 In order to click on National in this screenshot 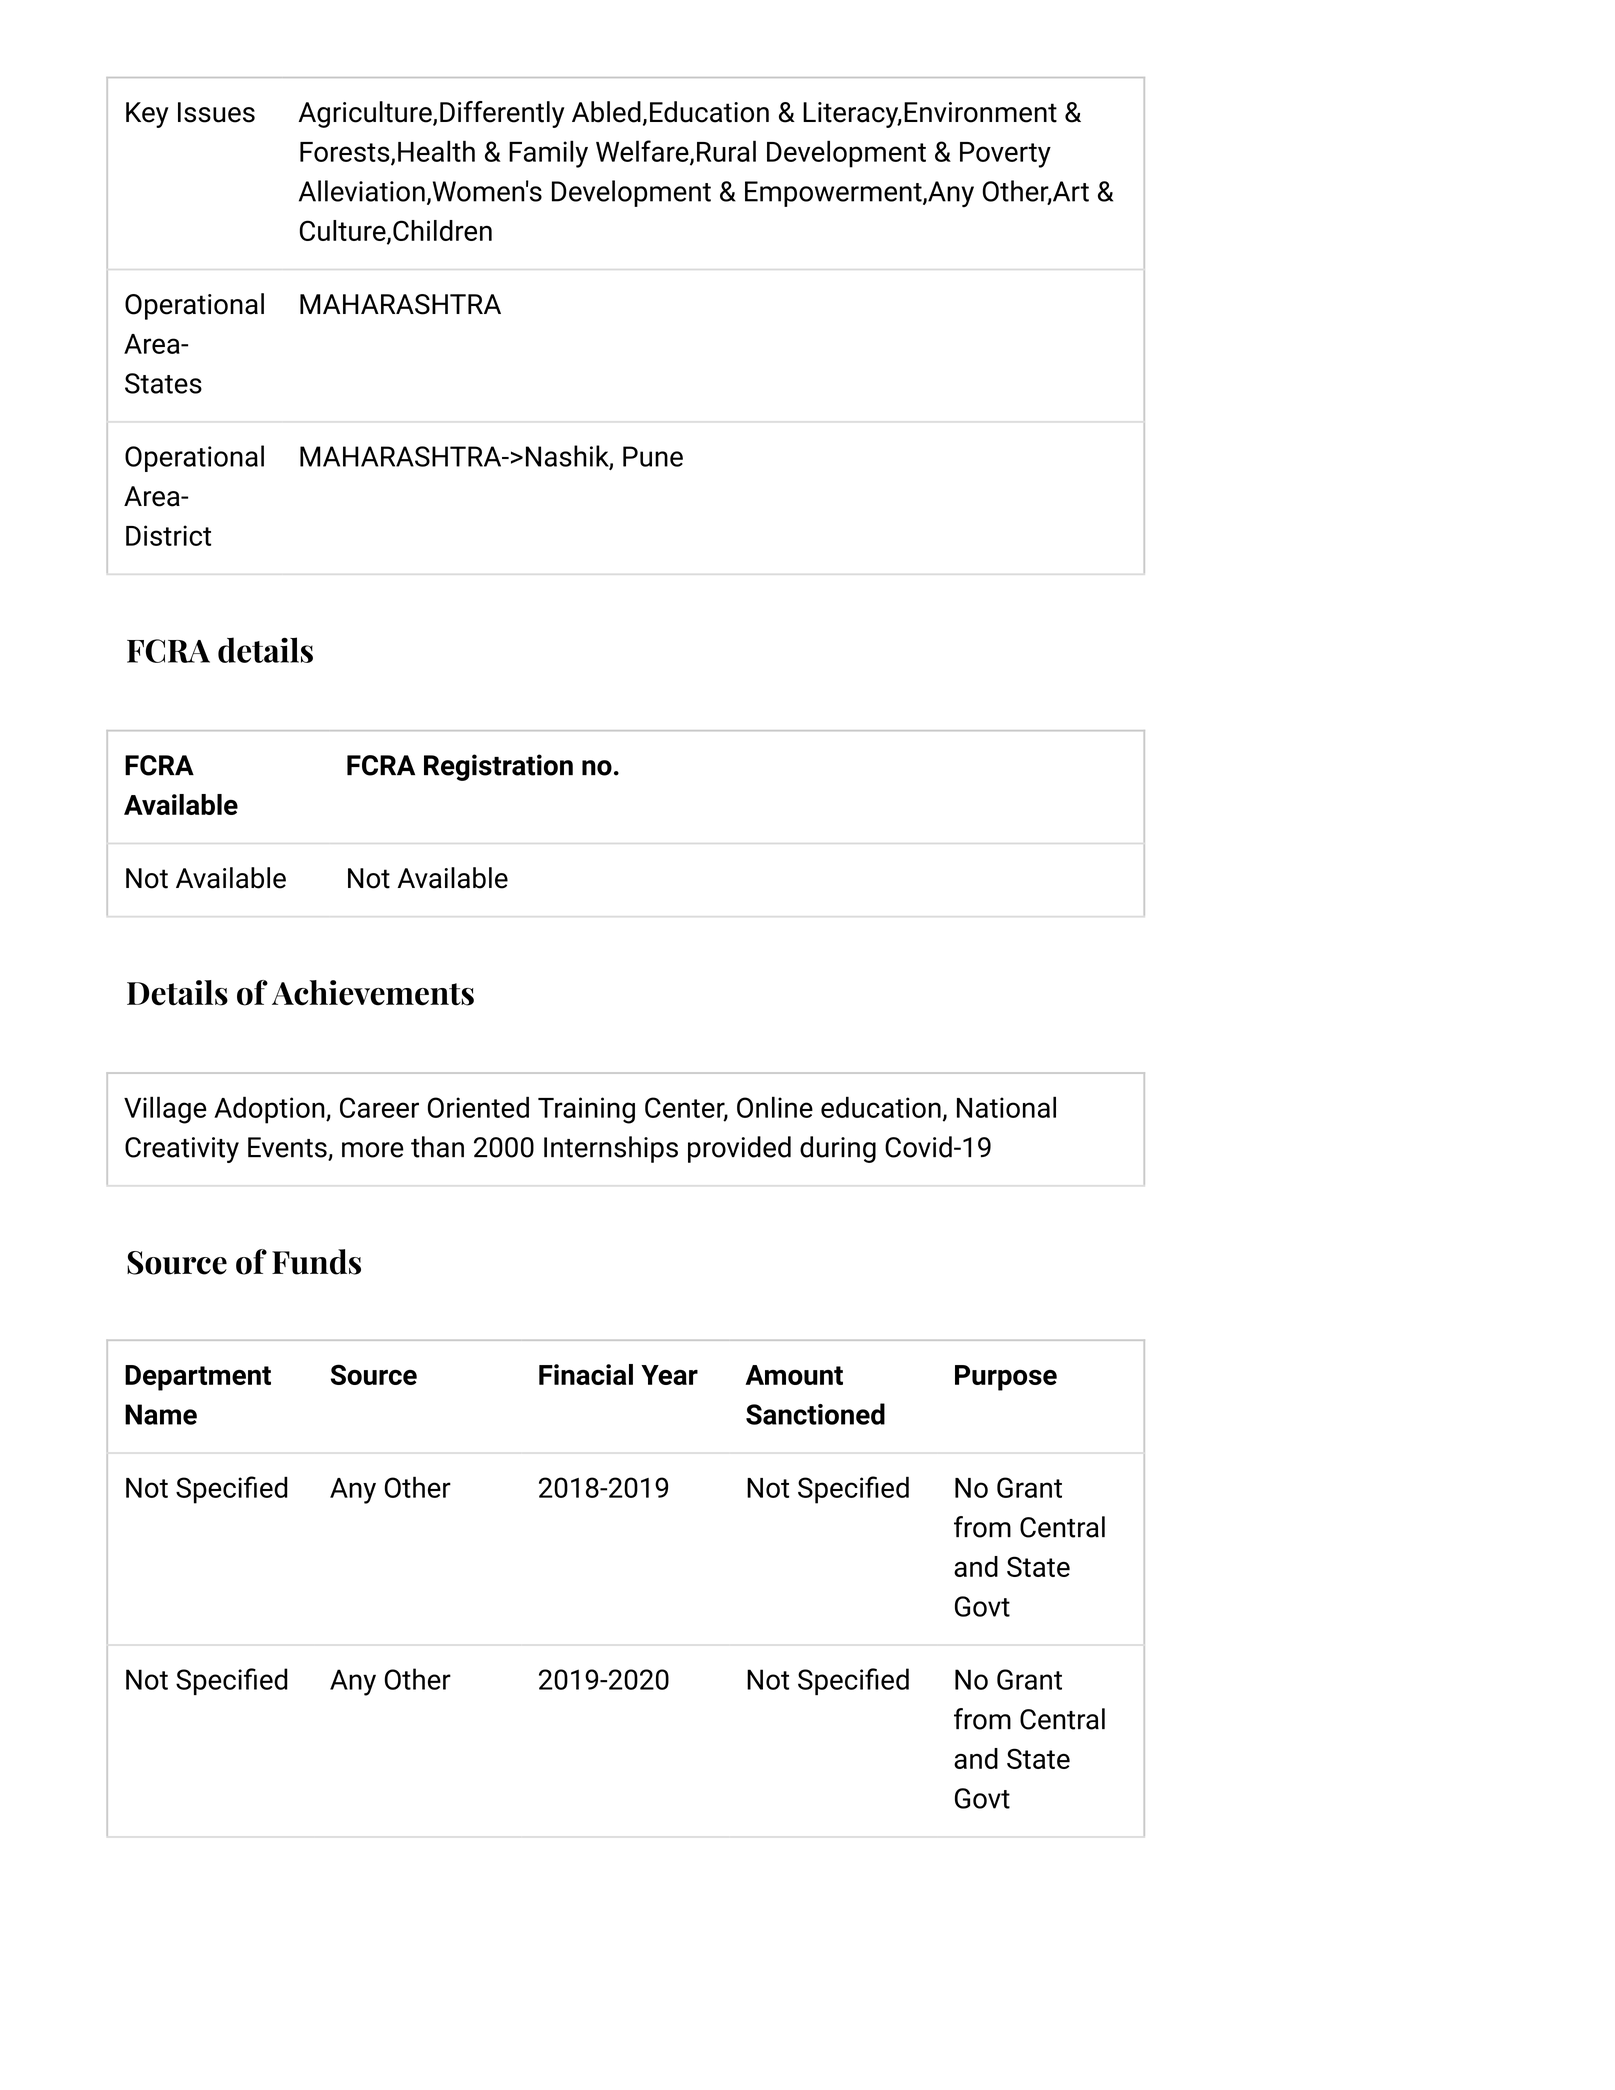, I will do `click(1006, 1107)`.
